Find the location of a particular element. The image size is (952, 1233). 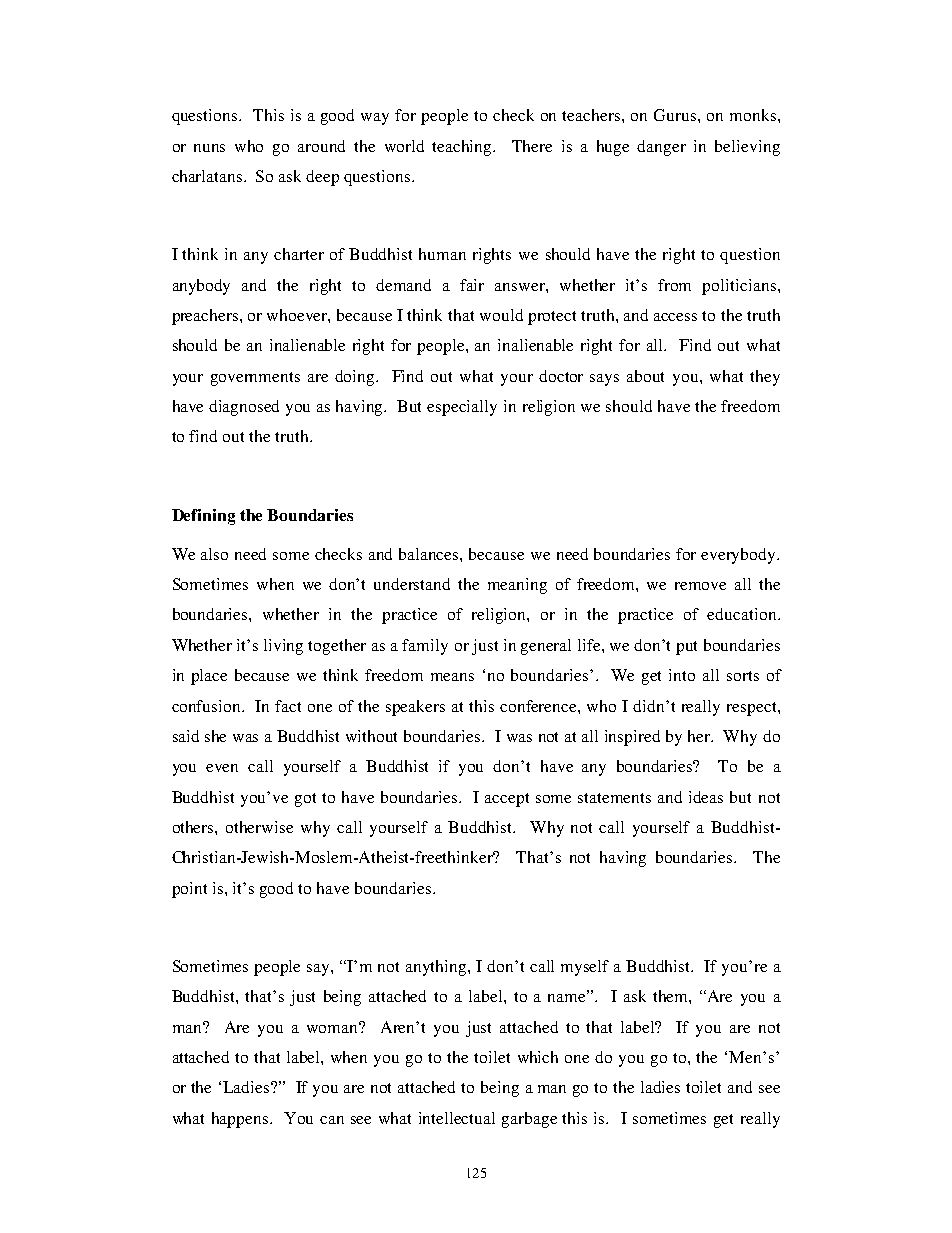

ideas is located at coordinates (706, 797).
